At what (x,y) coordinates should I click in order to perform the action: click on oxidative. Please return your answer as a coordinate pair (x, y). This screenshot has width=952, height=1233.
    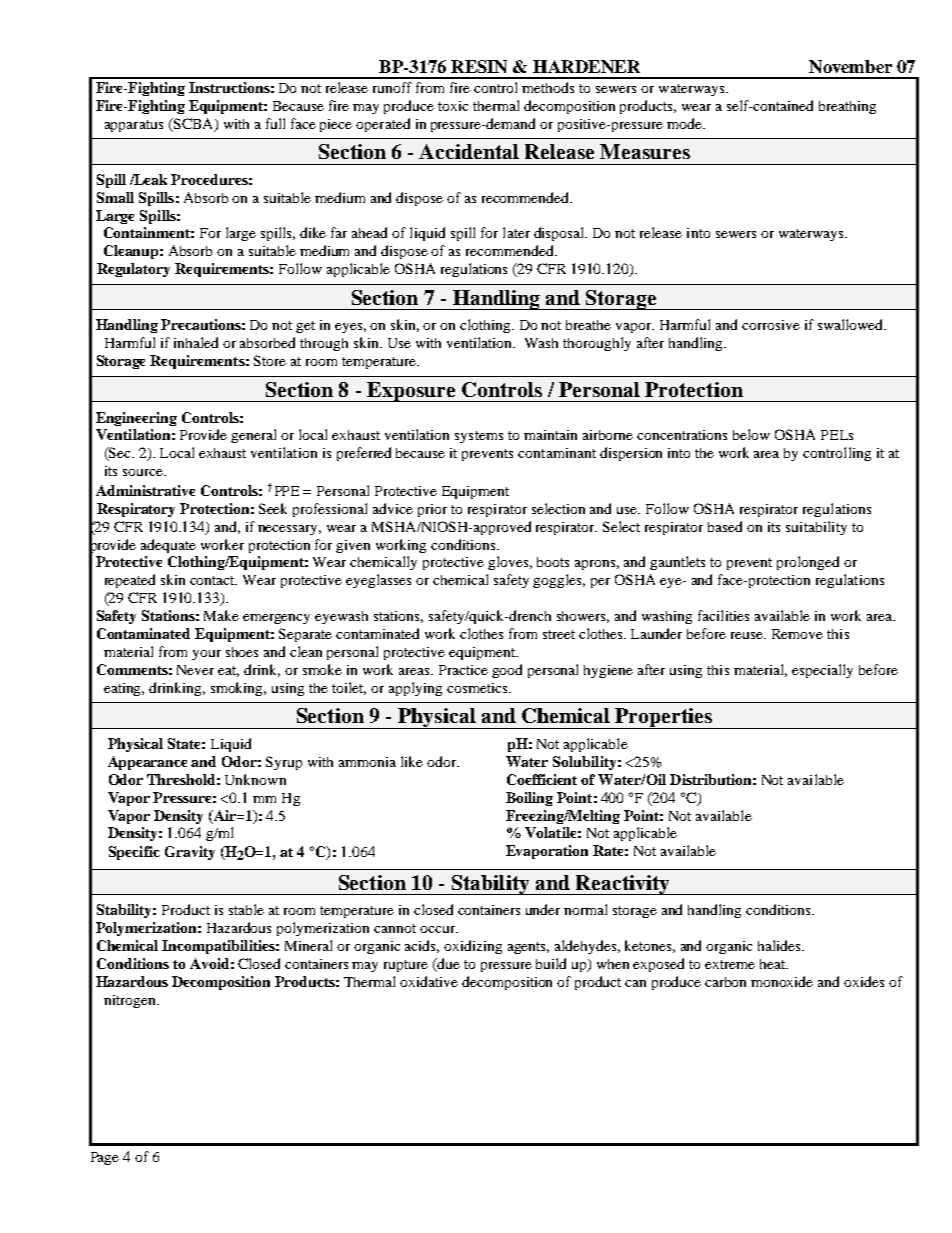
    Looking at the image, I should click on (429, 981).
